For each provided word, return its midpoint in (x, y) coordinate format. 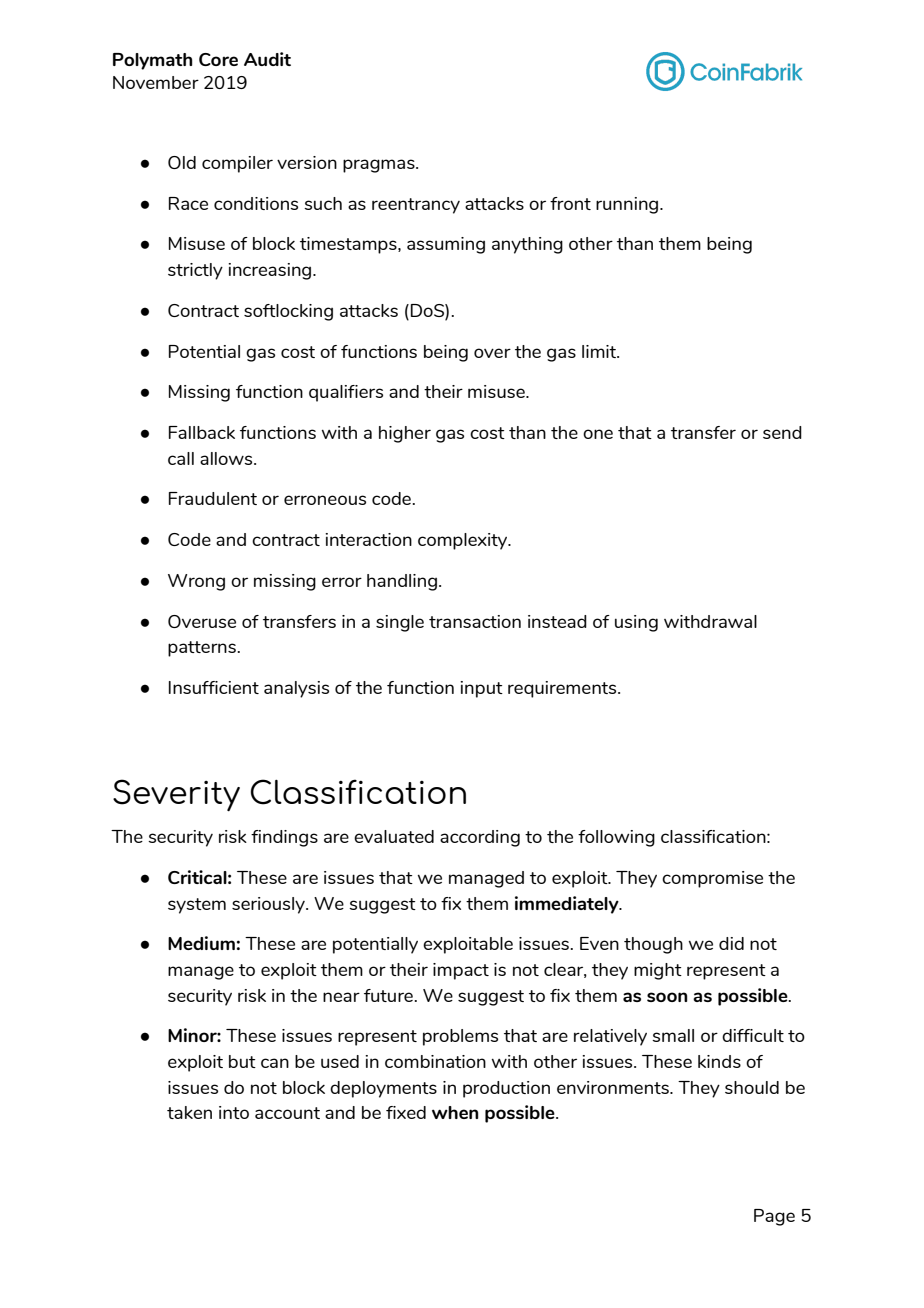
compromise (712, 879)
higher (405, 434)
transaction (475, 621)
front (570, 203)
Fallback (202, 432)
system (197, 906)
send (782, 432)
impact (461, 971)
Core (218, 59)
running (628, 205)
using (636, 623)
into (234, 1112)
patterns (203, 649)
